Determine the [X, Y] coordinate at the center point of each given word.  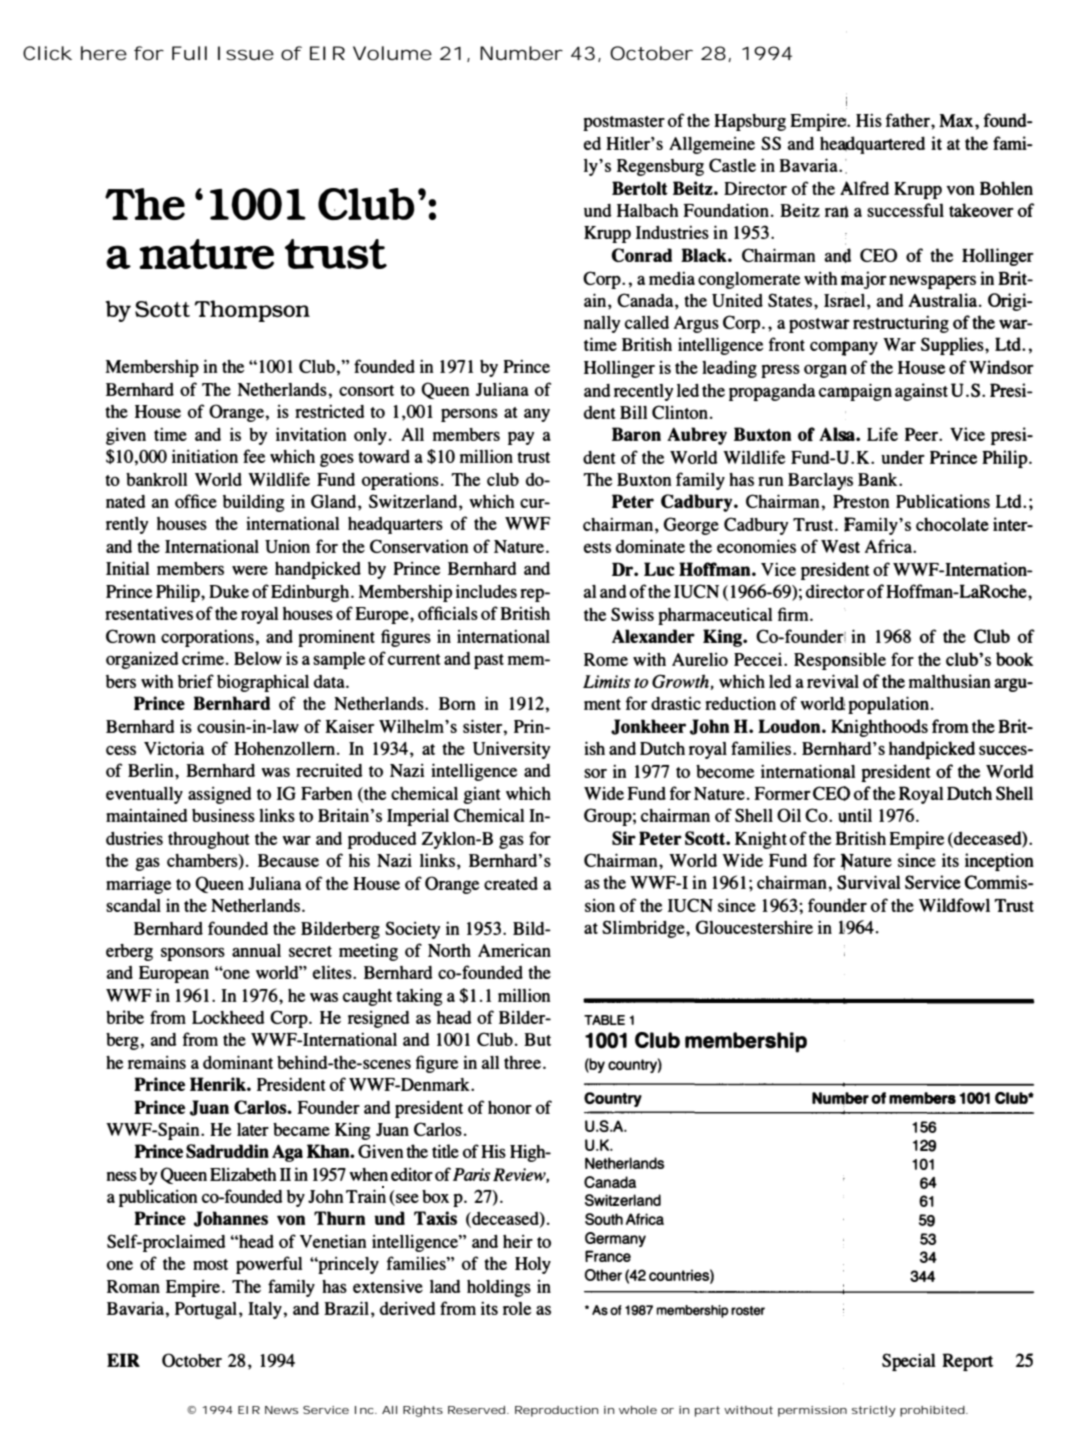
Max [957, 120]
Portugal [206, 1310]
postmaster [624, 123]
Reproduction [556, 1411]
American [514, 950]
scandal [133, 905]
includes [486, 591]
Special [909, 1362]
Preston [861, 502]
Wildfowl [954, 905]
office [196, 501]
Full [189, 53]
